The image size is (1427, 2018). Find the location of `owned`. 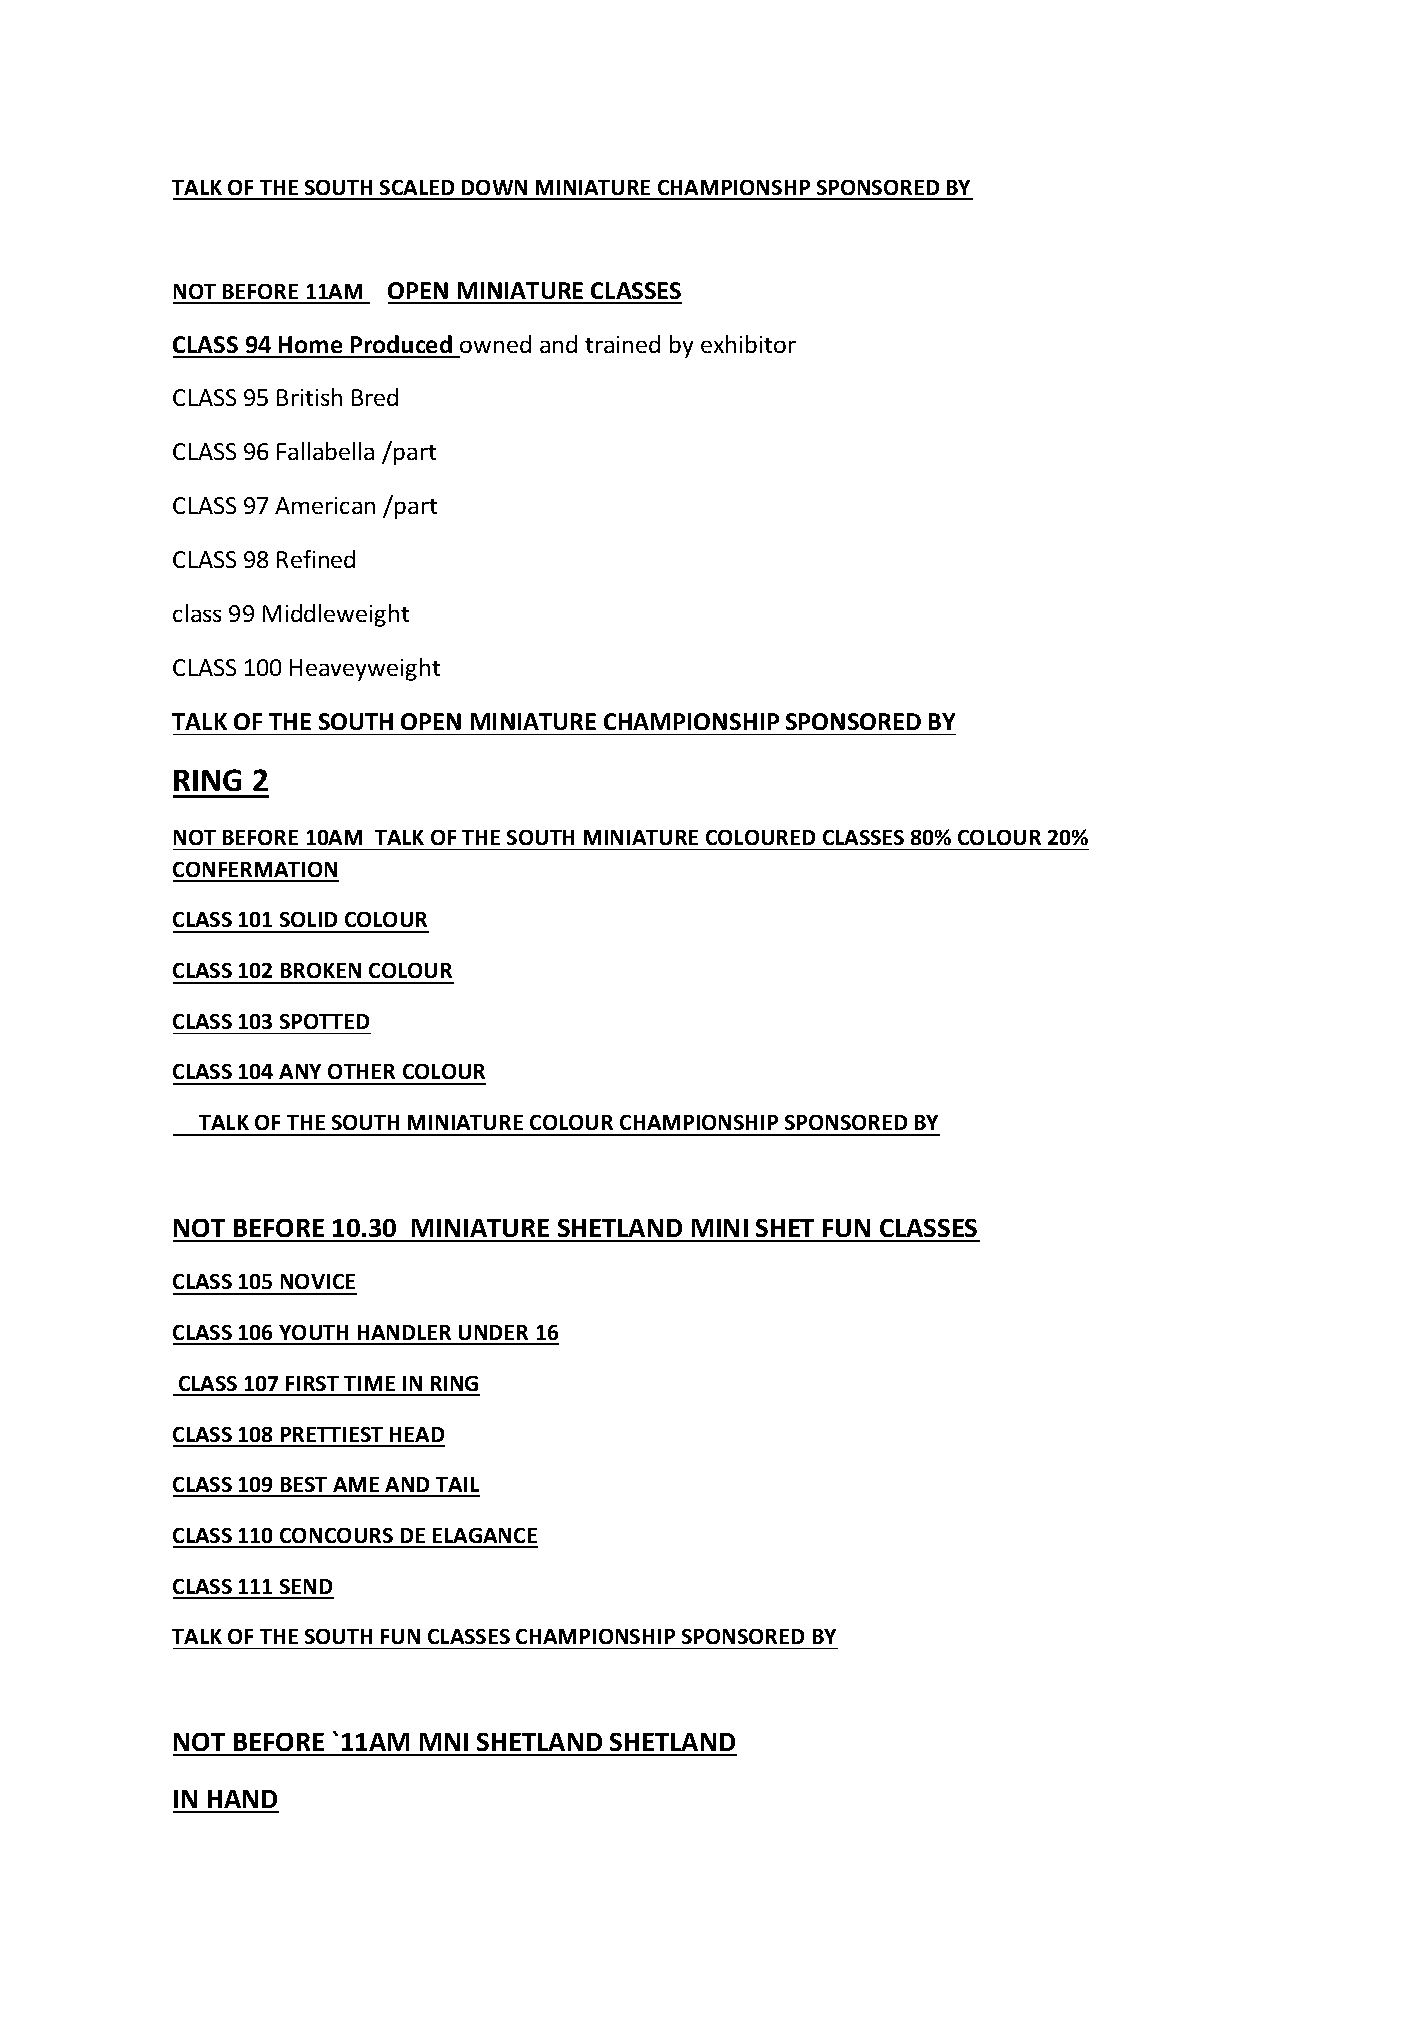

owned is located at coordinates (495, 344).
